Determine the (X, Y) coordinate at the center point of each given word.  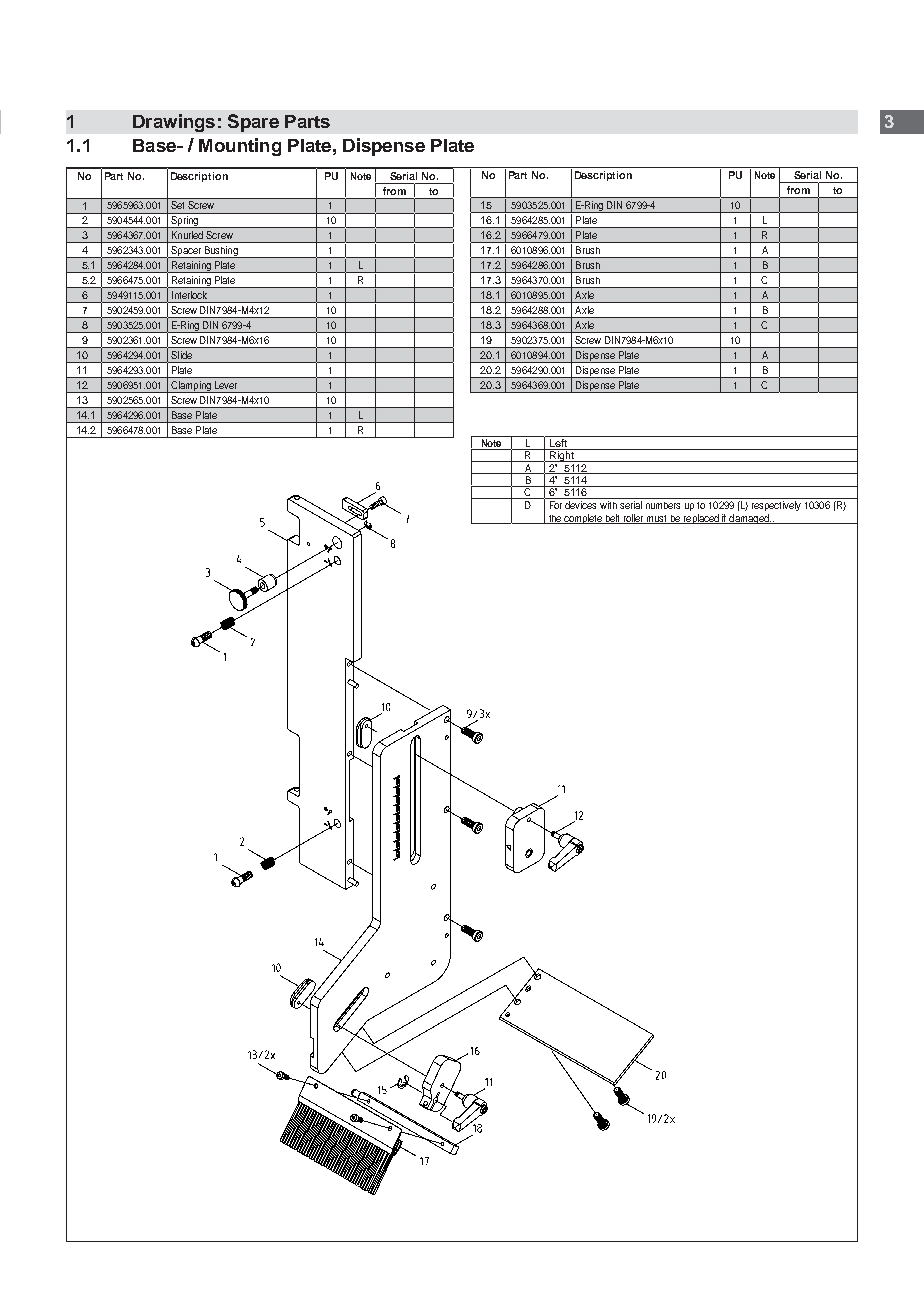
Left (558, 441)
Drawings (174, 123)
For (556, 503)
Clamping (191, 387)
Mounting (240, 147)
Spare (253, 123)
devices (582, 503)
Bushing (221, 252)
